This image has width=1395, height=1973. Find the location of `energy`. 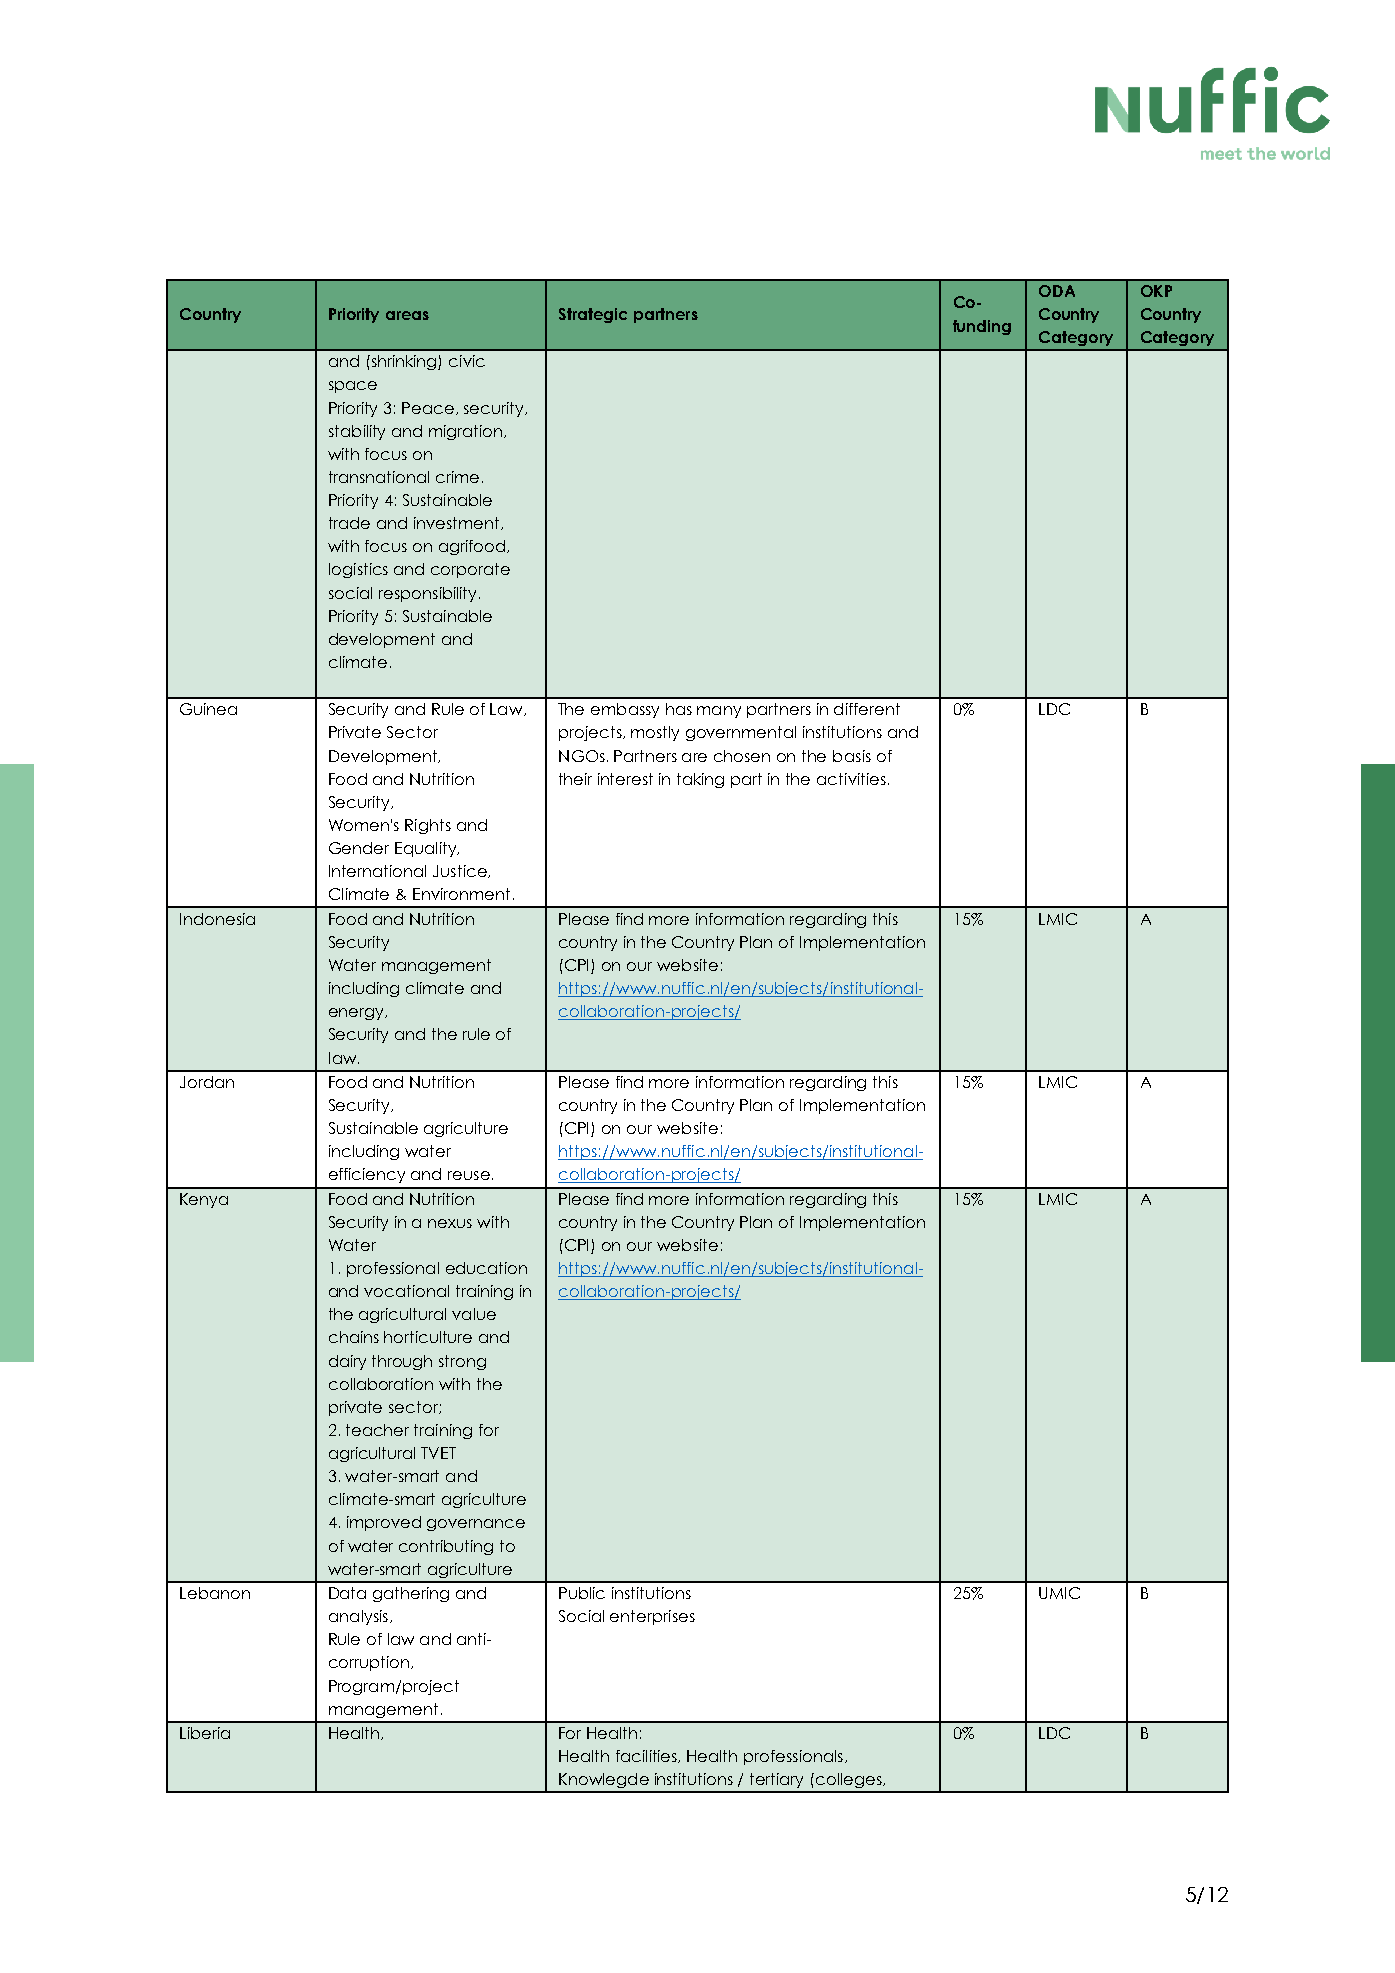

energy is located at coordinates (357, 1014).
